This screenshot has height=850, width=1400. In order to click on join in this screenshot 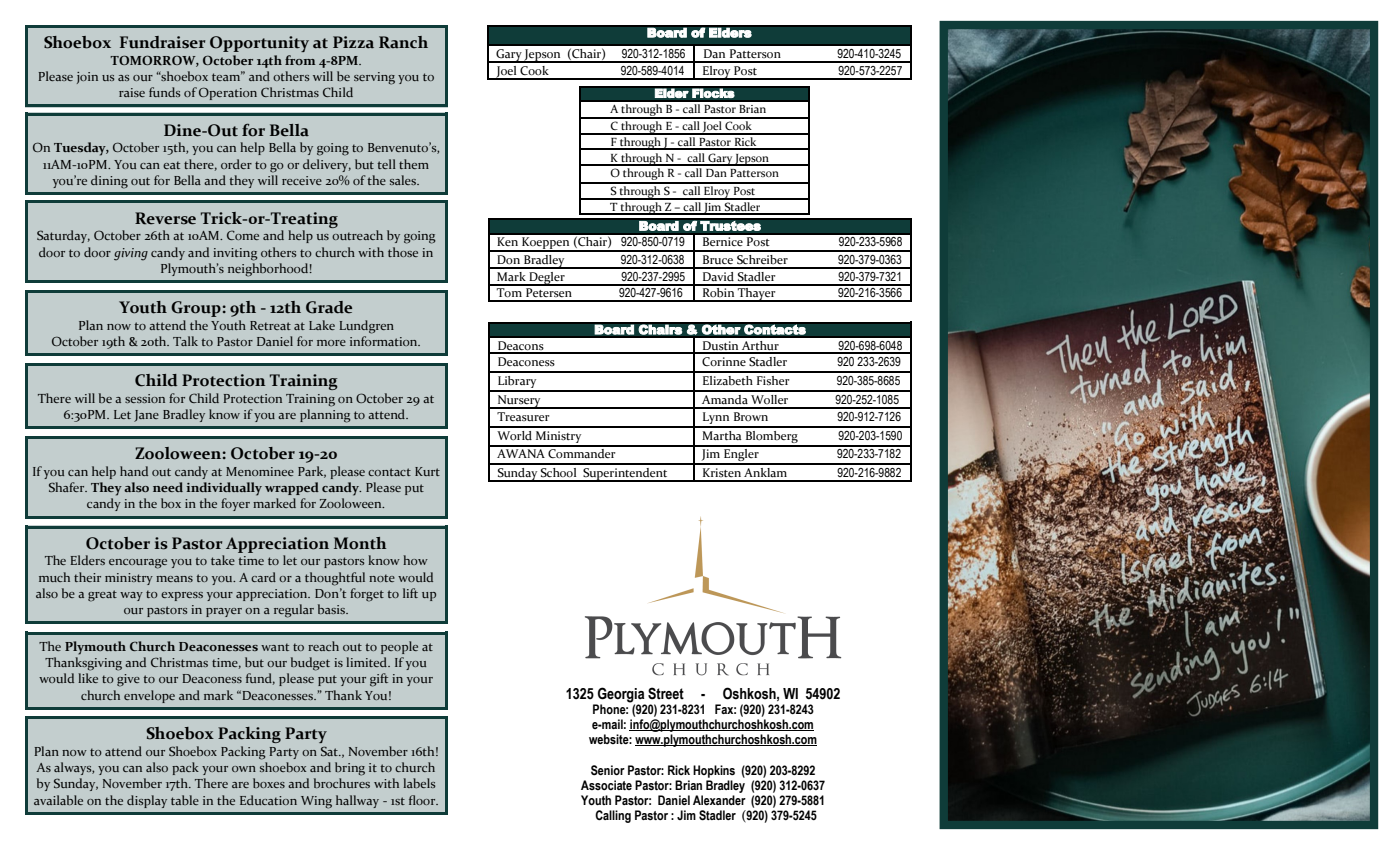, I will do `click(87, 78)`.
